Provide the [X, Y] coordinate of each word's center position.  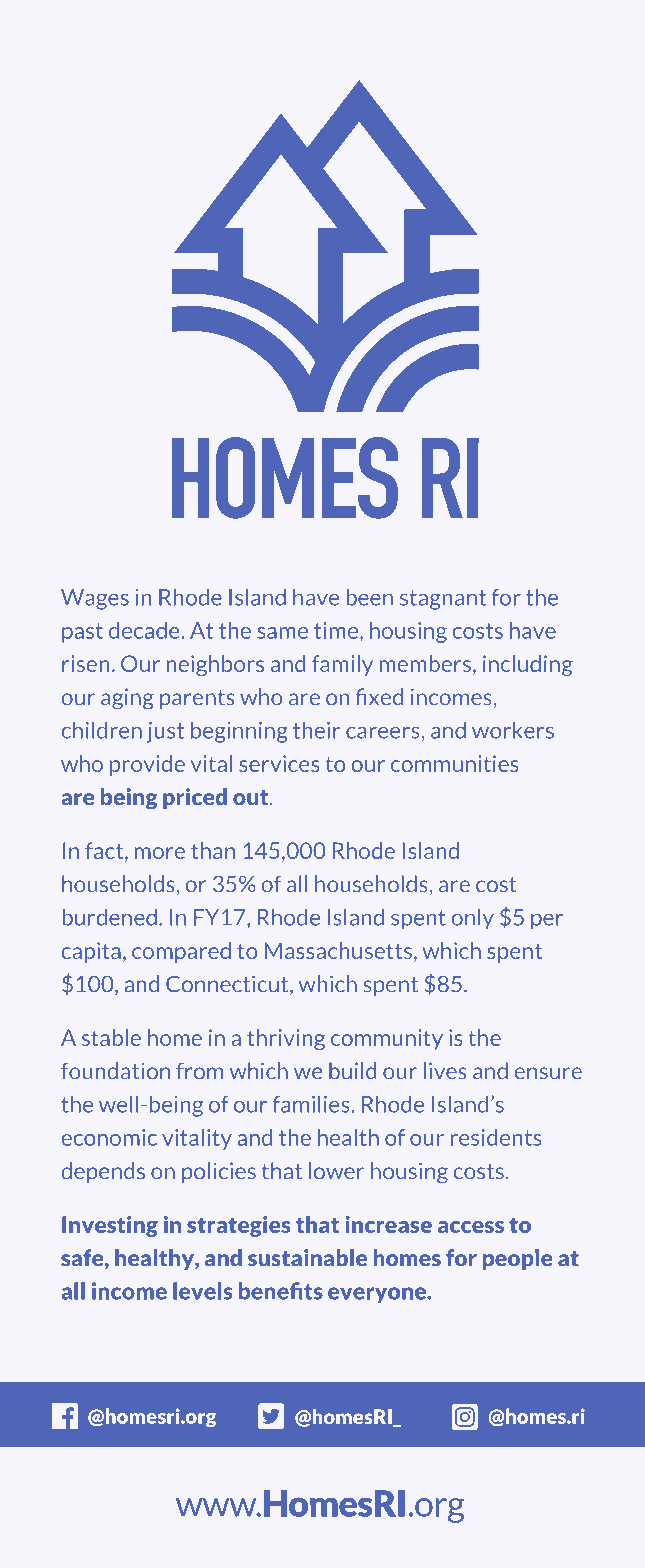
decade [145, 630]
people [517, 1259]
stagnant [443, 600]
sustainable [307, 1258]
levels [203, 1291]
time [337, 630]
